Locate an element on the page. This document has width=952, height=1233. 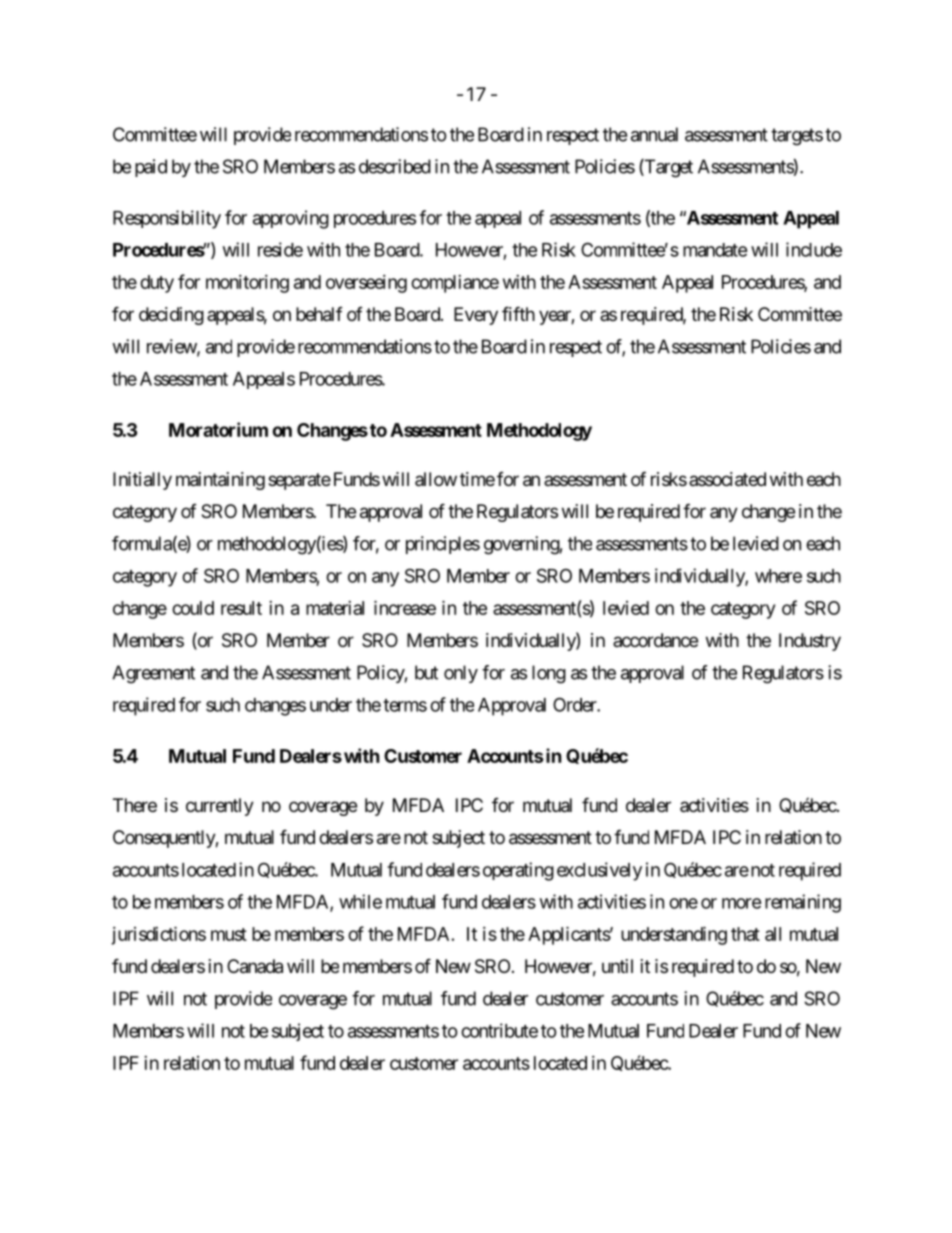
annual is located at coordinates (654, 134).
